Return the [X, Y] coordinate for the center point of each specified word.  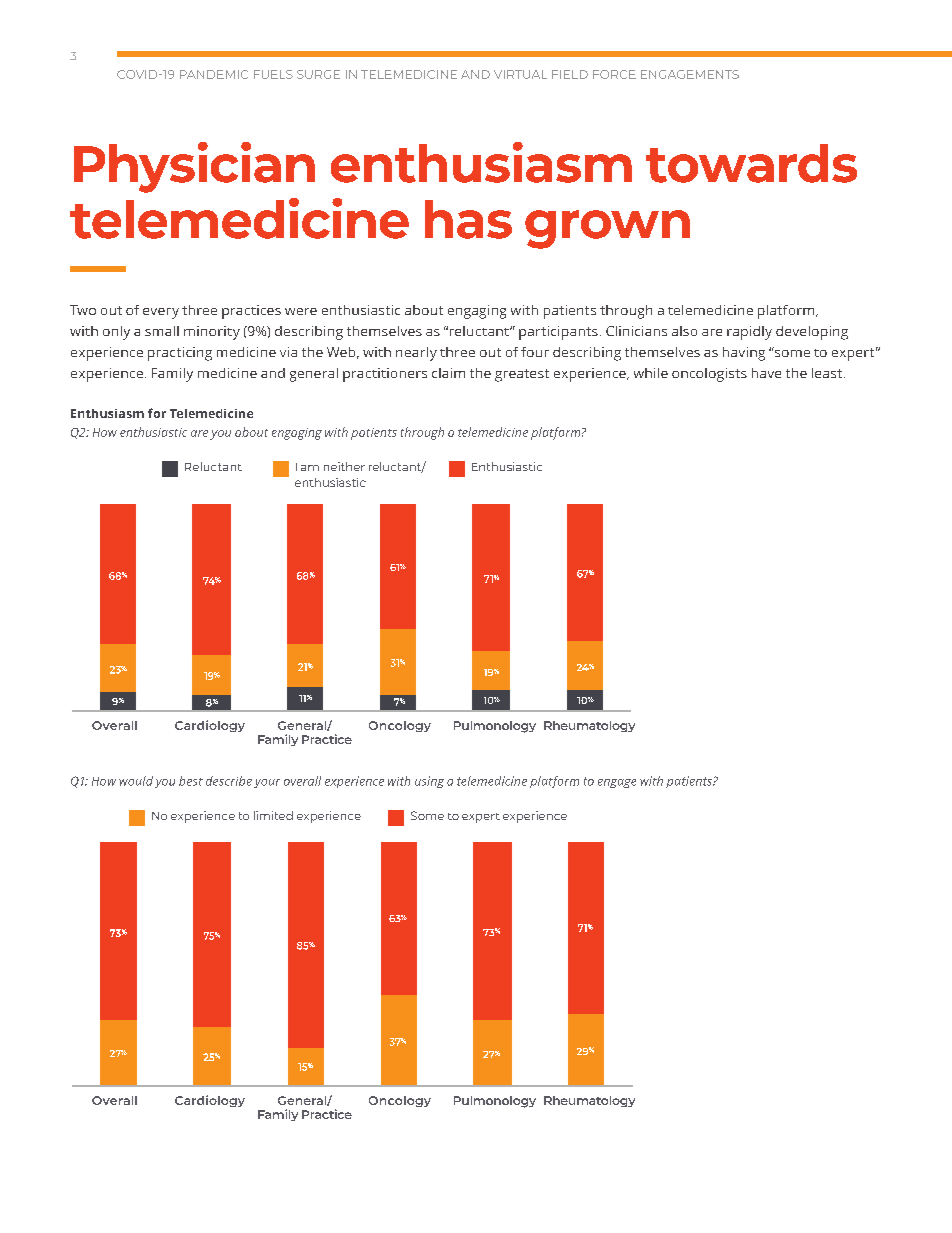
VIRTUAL [520, 74]
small [162, 331]
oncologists [709, 375]
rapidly [749, 333]
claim [448, 373]
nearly [416, 354]
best [191, 781]
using [429, 782]
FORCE [614, 74]
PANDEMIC [214, 74]
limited [273, 815]
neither [344, 466]
